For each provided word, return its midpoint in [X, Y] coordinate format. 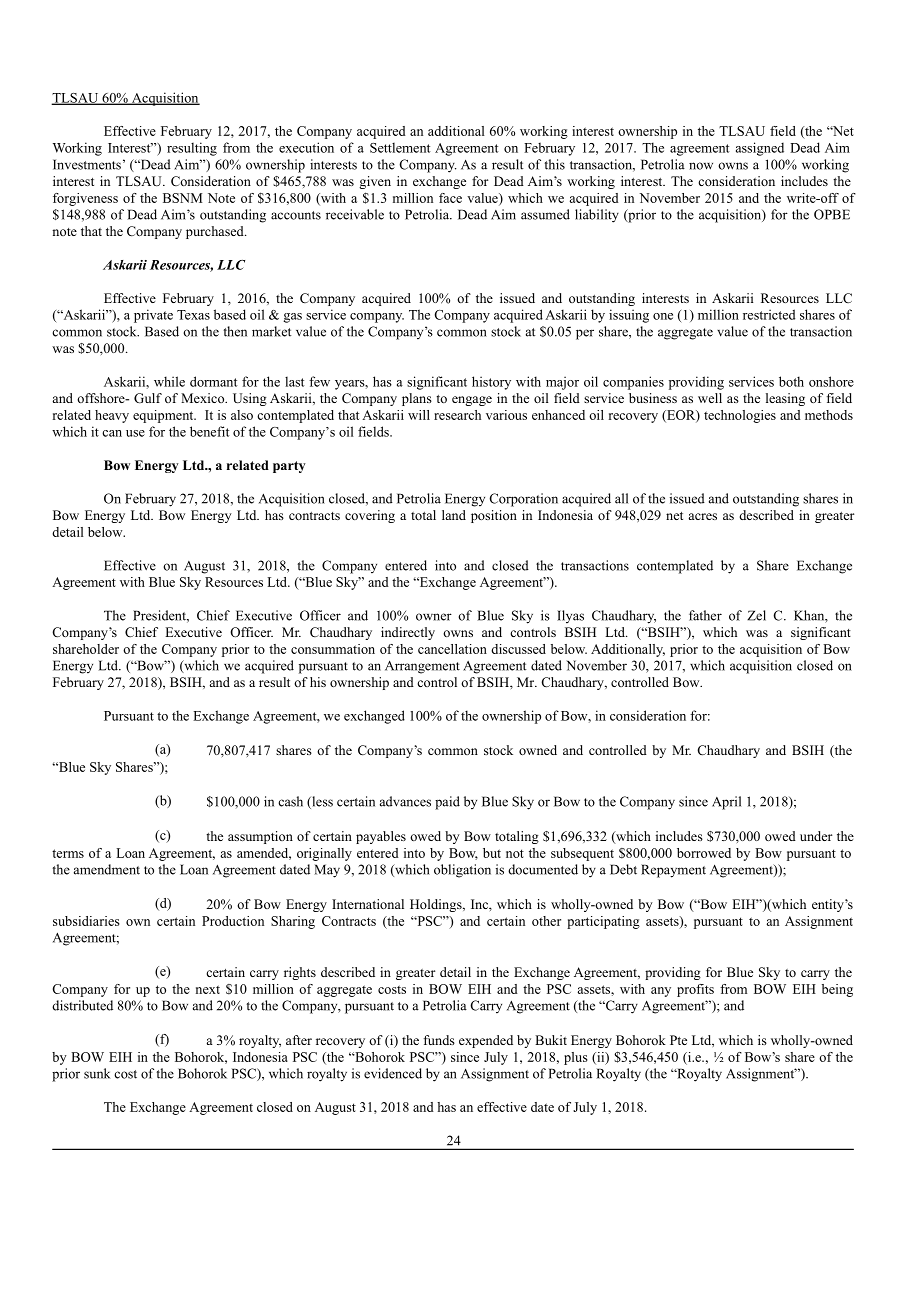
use [135, 433]
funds [439, 1040]
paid [447, 803]
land [454, 515]
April [726, 803]
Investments [87, 164]
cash [290, 801]
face [450, 198]
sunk [97, 1073]
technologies [740, 416]
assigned [760, 149]
